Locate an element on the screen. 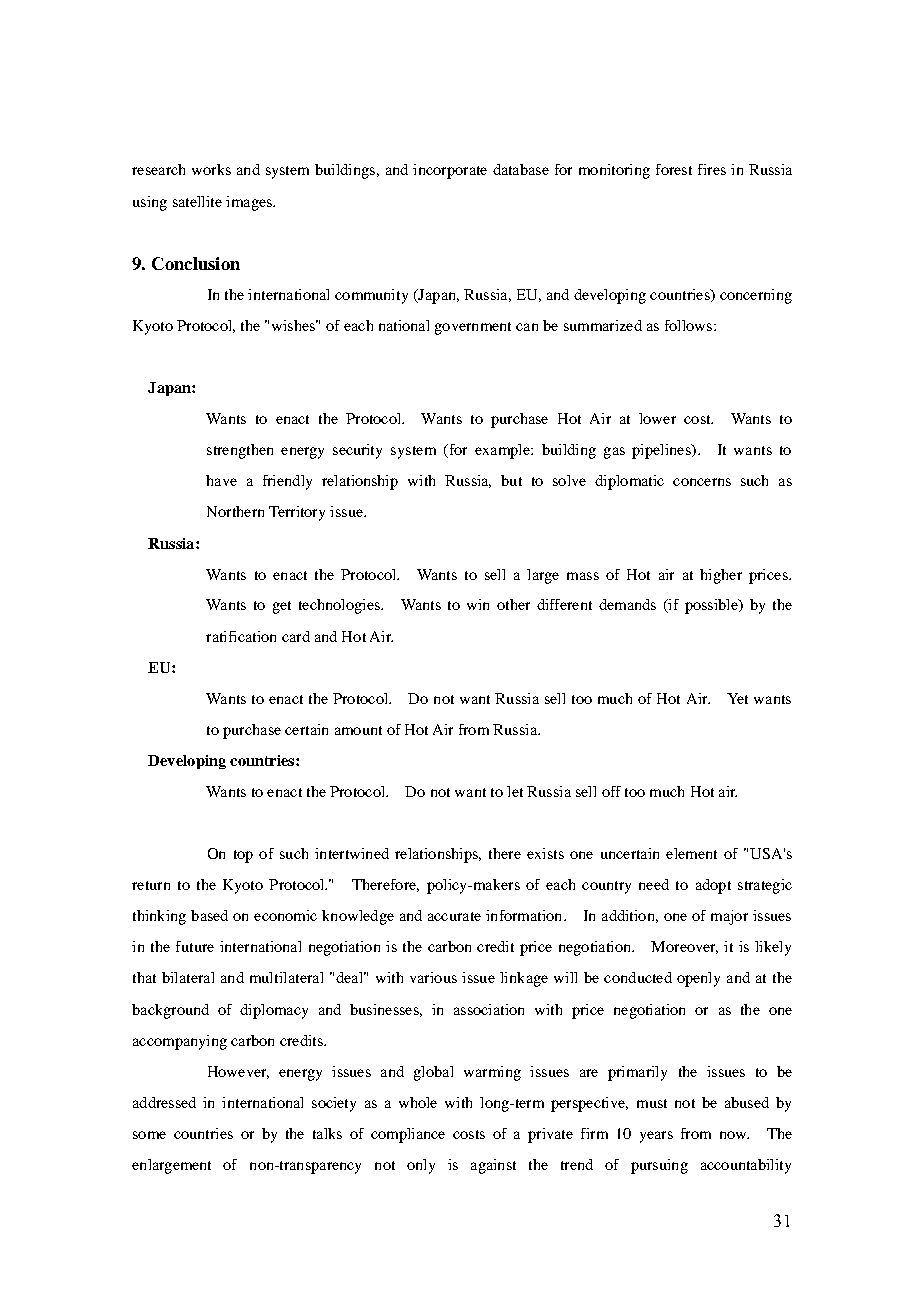 This screenshot has height=1308, width=924. incorporate is located at coordinates (450, 171).
